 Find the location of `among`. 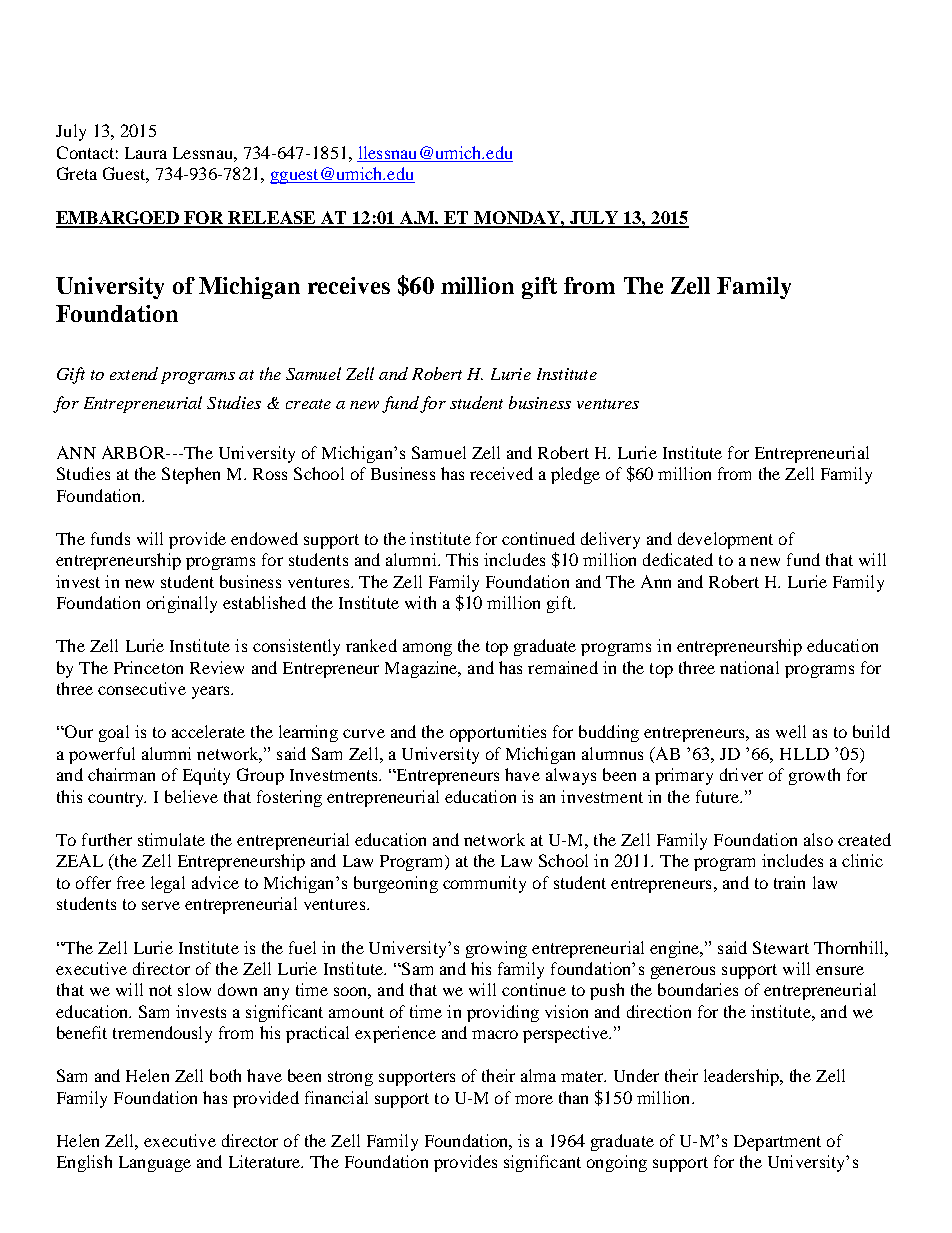

among is located at coordinates (427, 649).
